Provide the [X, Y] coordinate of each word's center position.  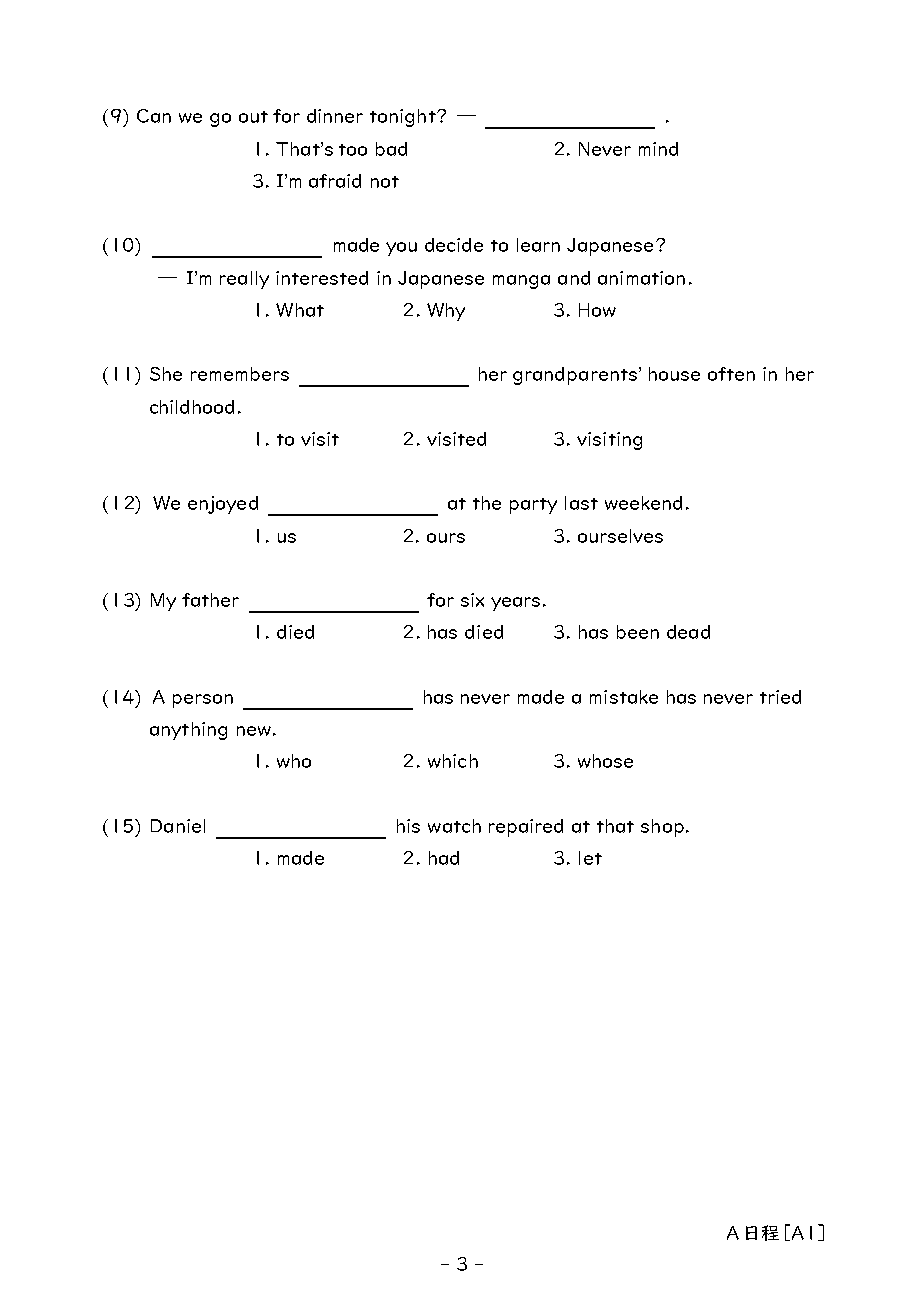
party [533, 506]
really [244, 280]
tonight [404, 118]
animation [641, 278]
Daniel [178, 826]
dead [688, 632]
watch [454, 826]
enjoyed [223, 505]
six [472, 600]
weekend [643, 503]
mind [658, 149]
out [253, 117]
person [203, 701]
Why [446, 312]
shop [662, 828]
